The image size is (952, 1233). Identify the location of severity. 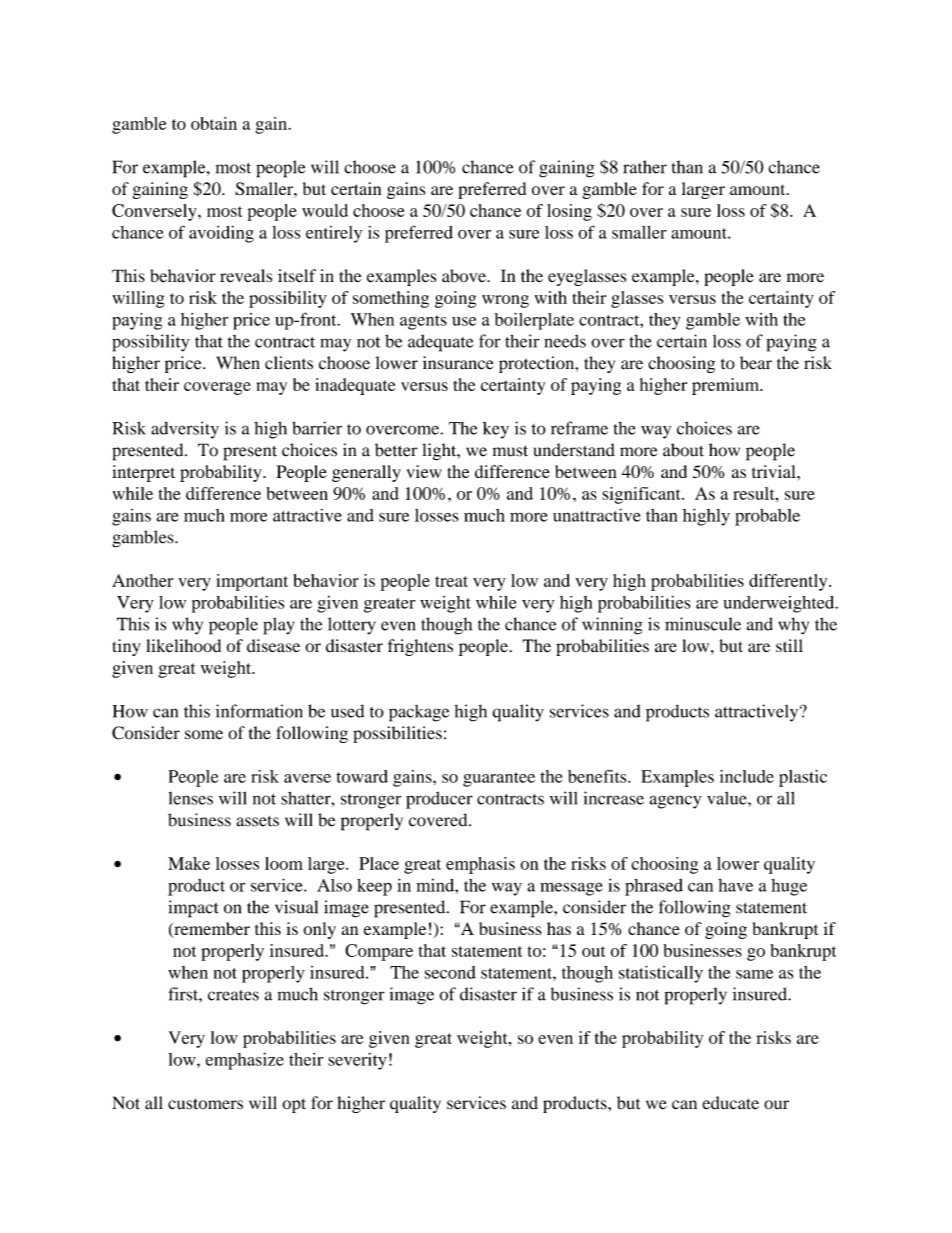
(357, 1061).
